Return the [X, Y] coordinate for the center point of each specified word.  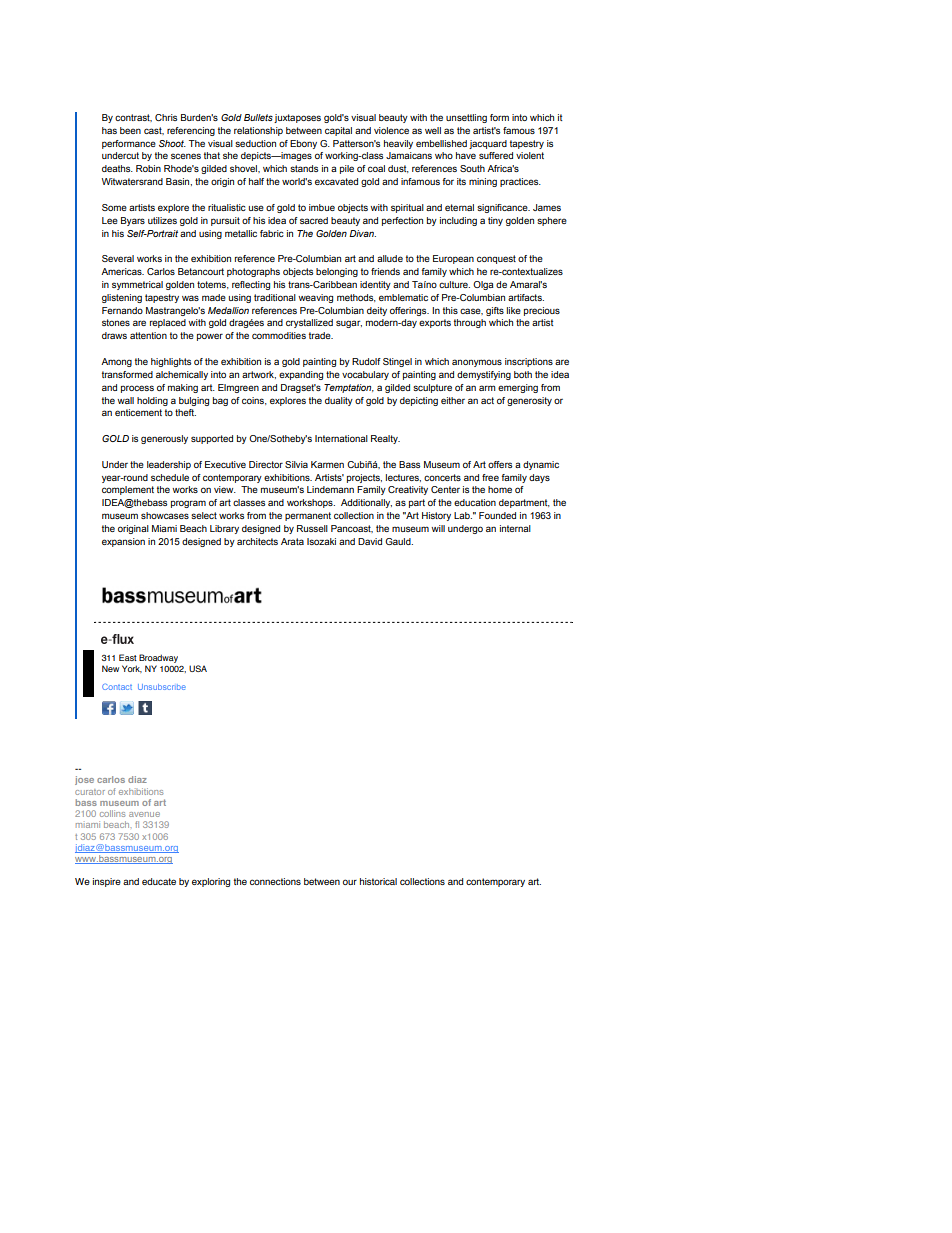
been [130, 130]
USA [198, 668]
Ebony [303, 144]
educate [159, 881]
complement [128, 490]
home [500, 489]
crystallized [309, 323]
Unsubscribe [162, 687]
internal [515, 528]
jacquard [488, 144]
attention [148, 335]
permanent [308, 516]
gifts [495, 311]
